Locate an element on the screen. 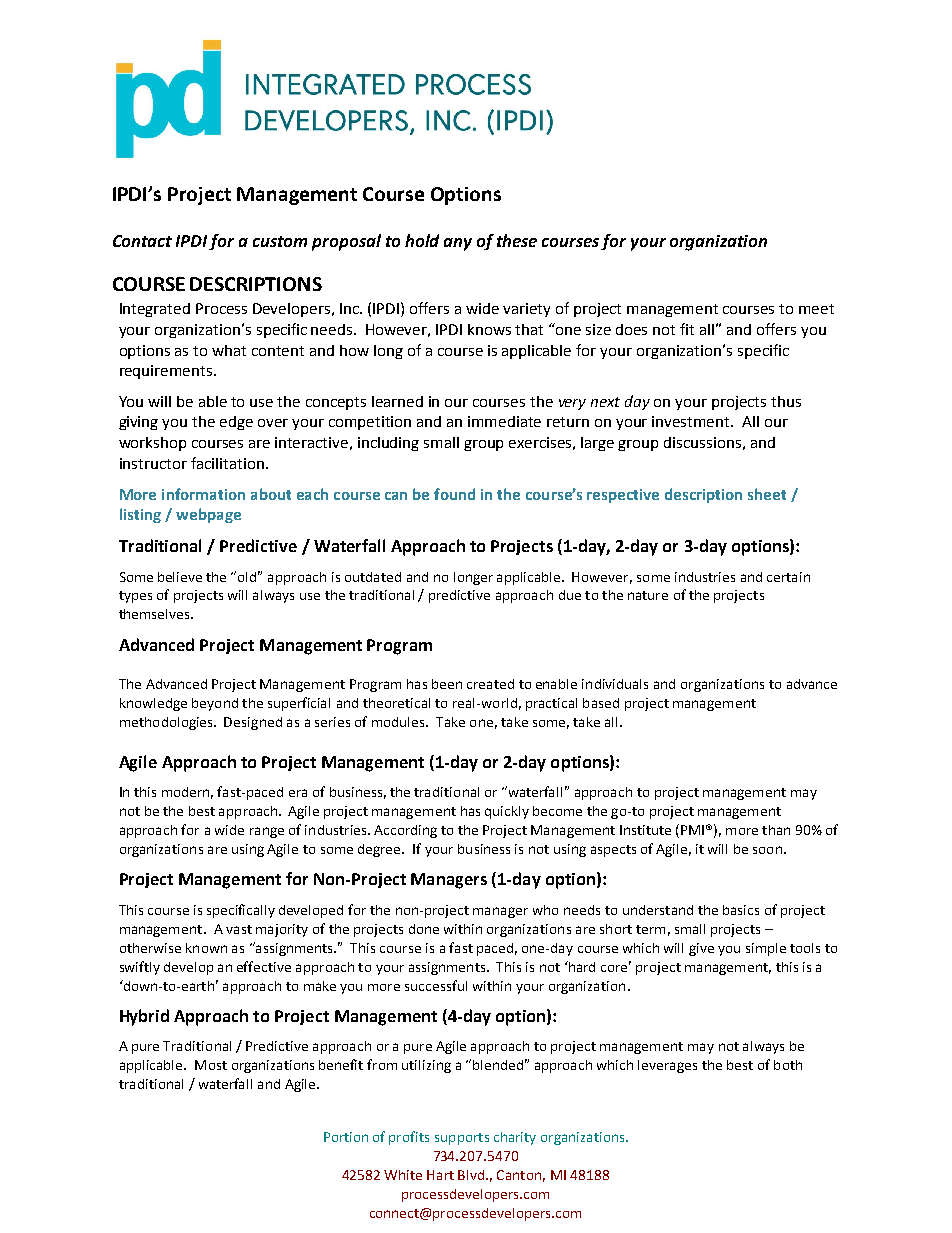 The width and height of the screenshot is (952, 1233). created is located at coordinates (490, 684).
